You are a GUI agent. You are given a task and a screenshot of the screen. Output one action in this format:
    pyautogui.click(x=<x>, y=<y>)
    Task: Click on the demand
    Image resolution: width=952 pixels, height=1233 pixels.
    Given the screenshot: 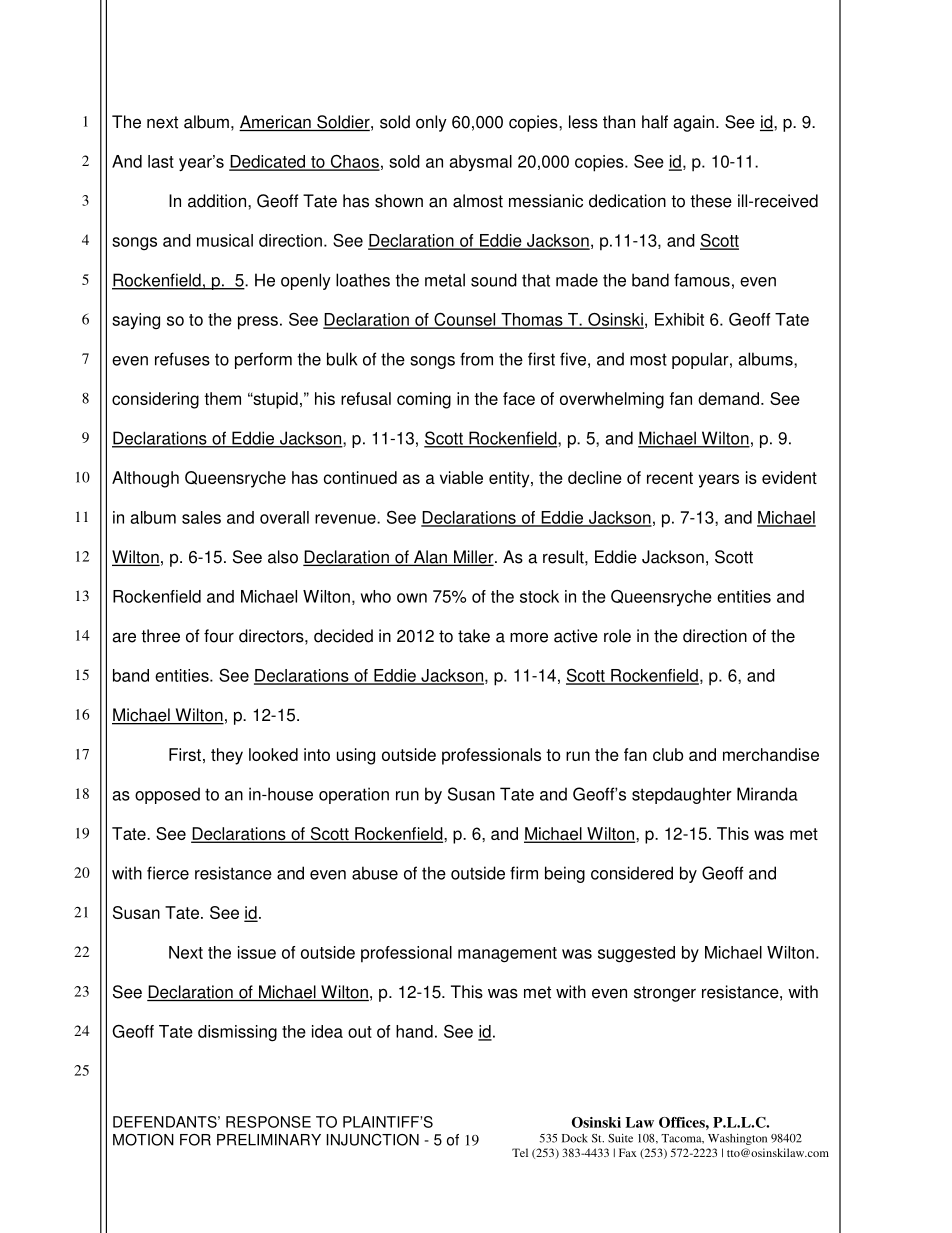 What is the action you would take?
    pyautogui.click(x=730, y=398)
